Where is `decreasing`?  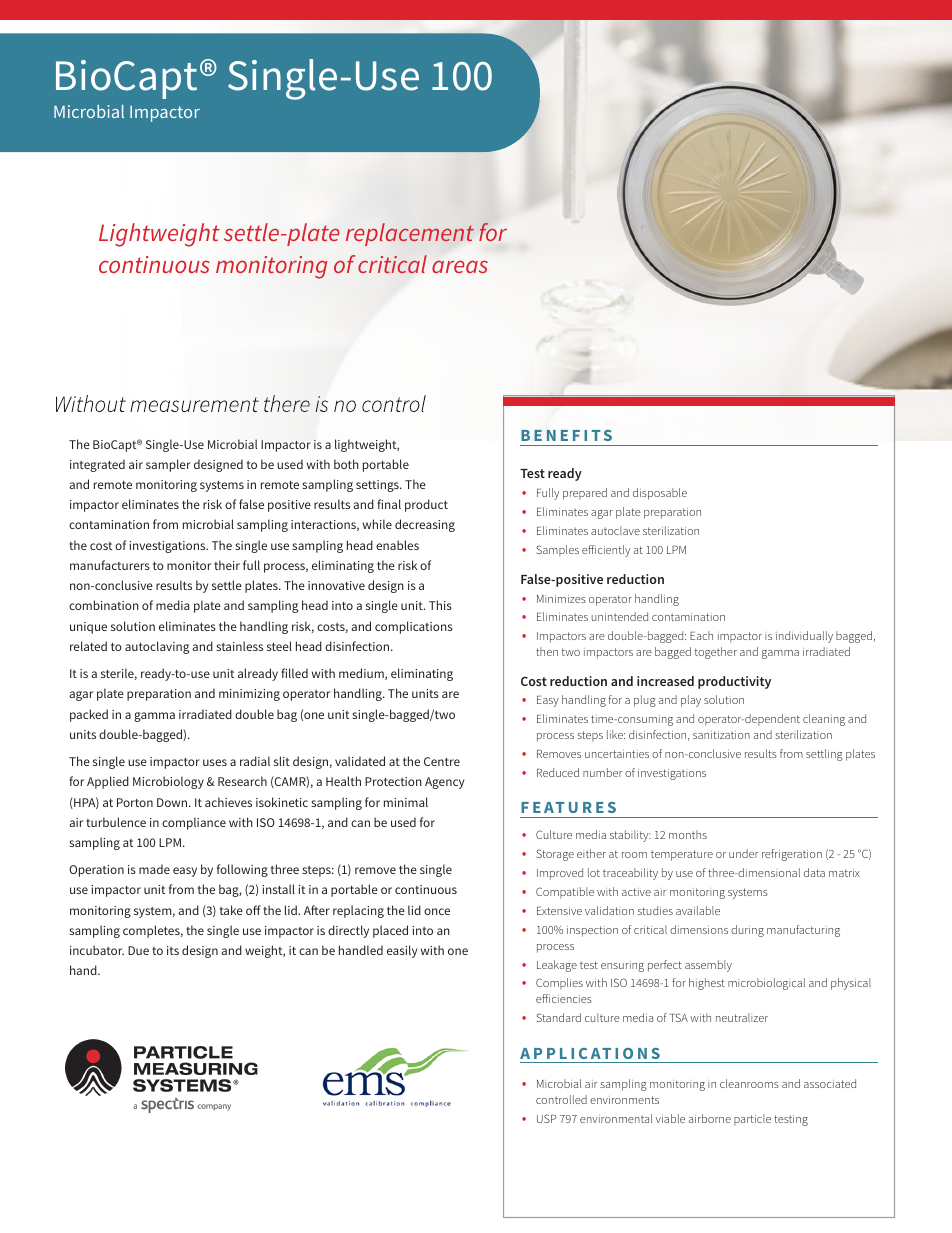
decreasing is located at coordinates (425, 525).
